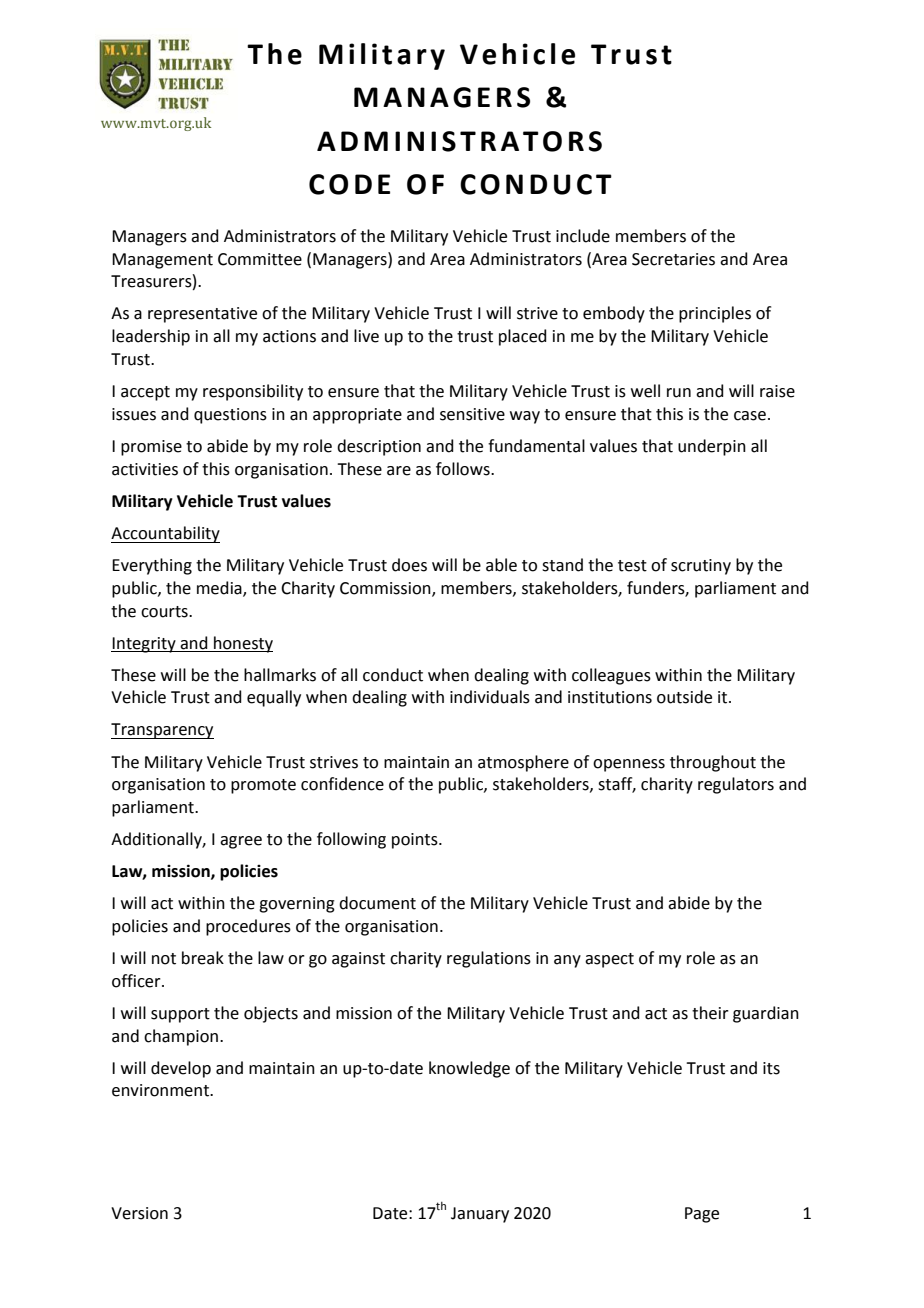 The width and height of the screenshot is (924, 1308). I want to click on CODE, so click(349, 184).
